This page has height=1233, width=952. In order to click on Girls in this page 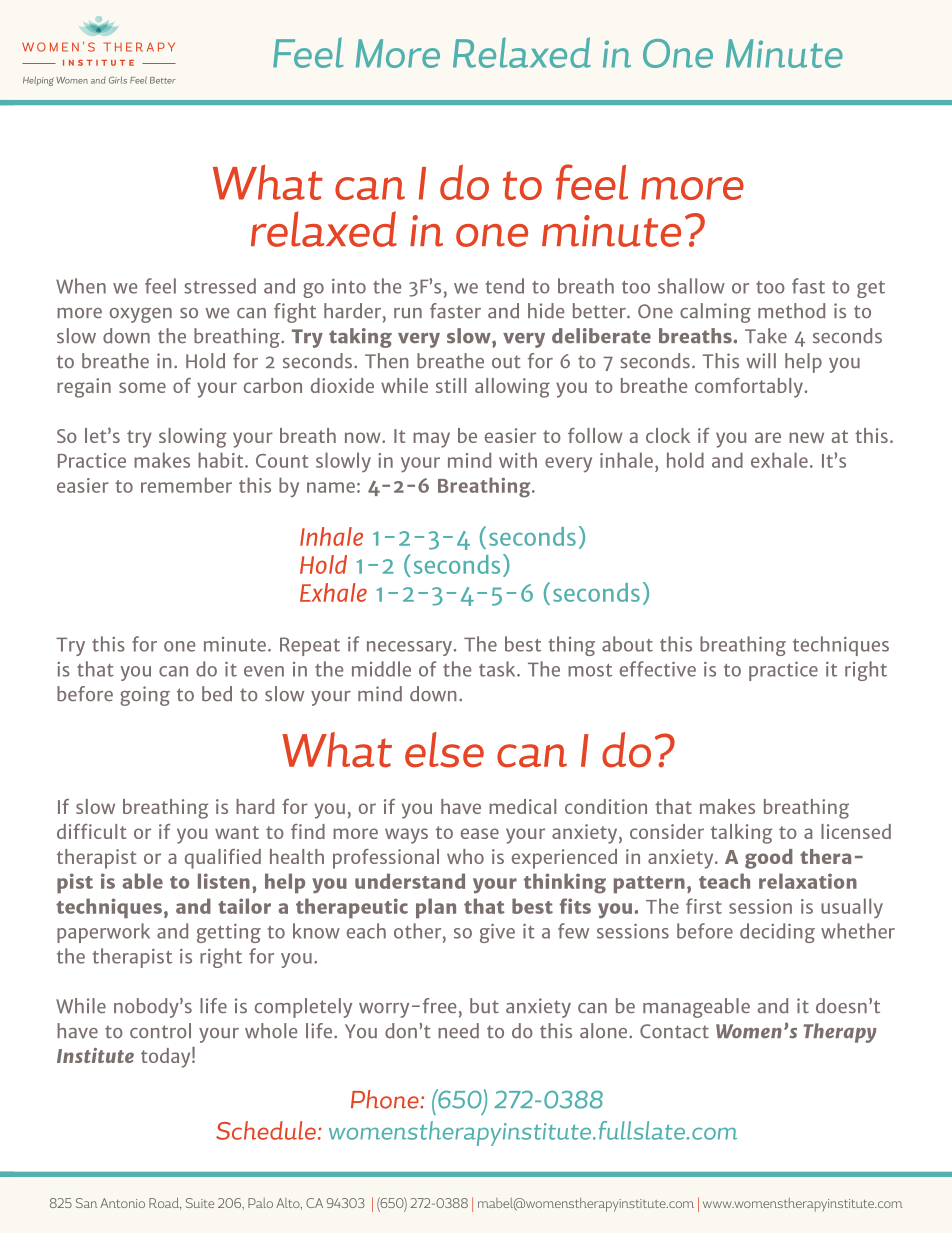, I will do `click(118, 80)`.
